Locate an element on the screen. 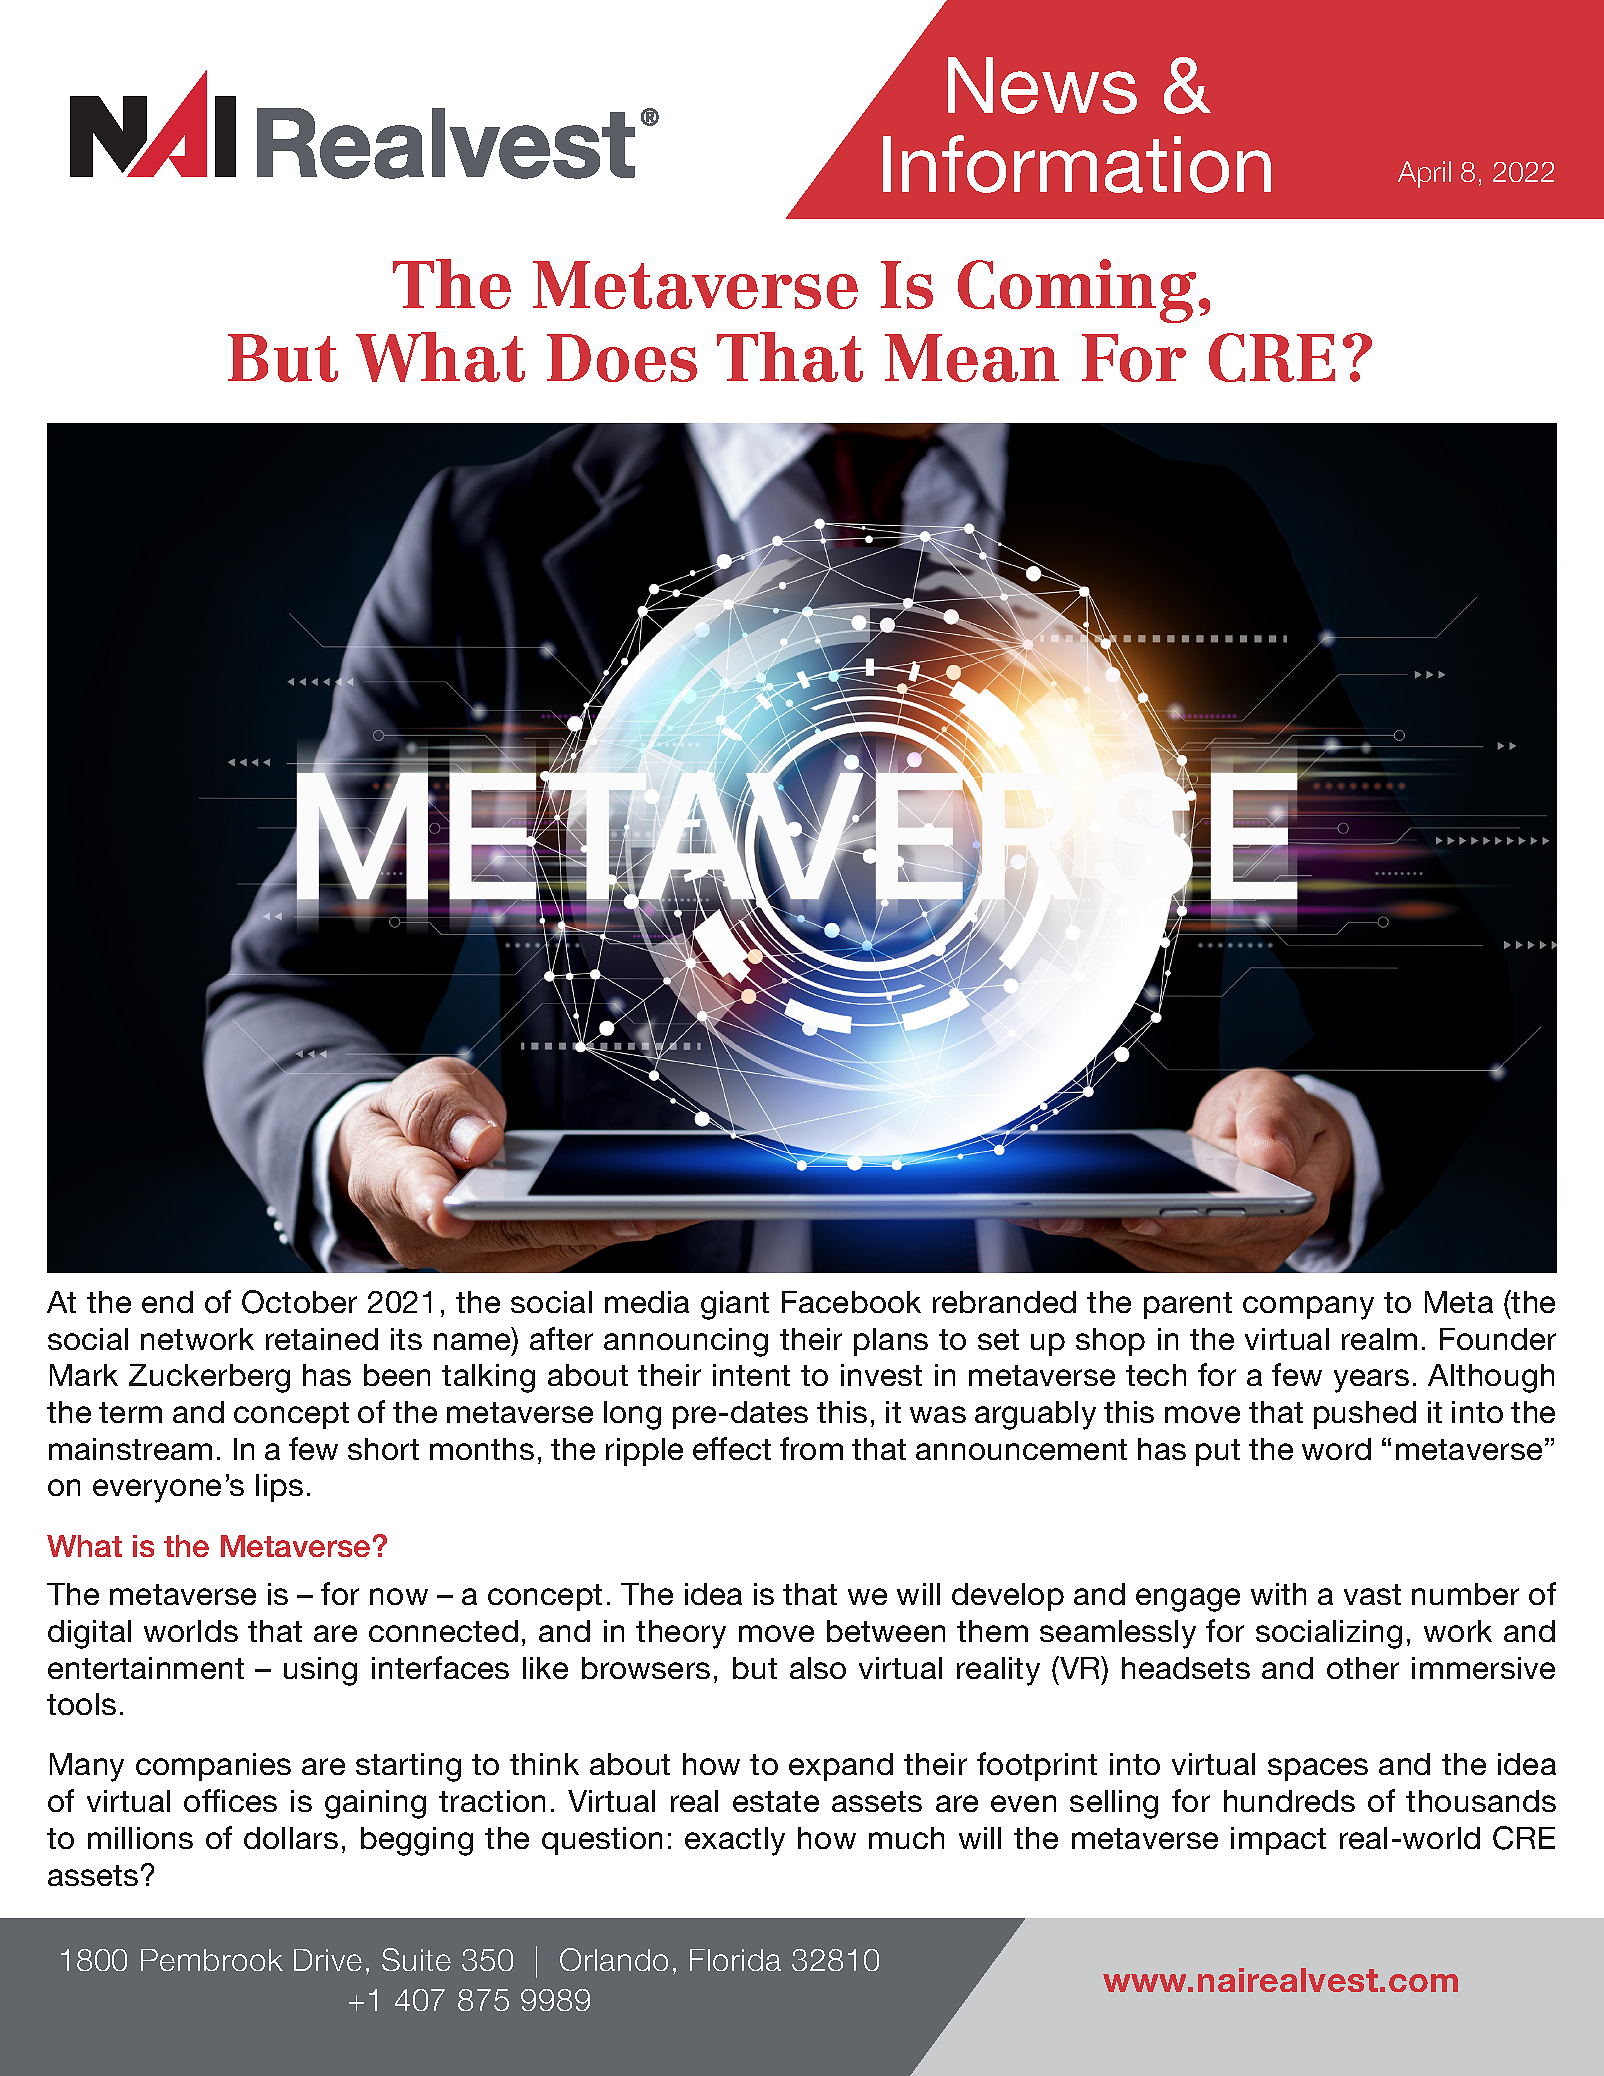  October is located at coordinates (299, 1302).
